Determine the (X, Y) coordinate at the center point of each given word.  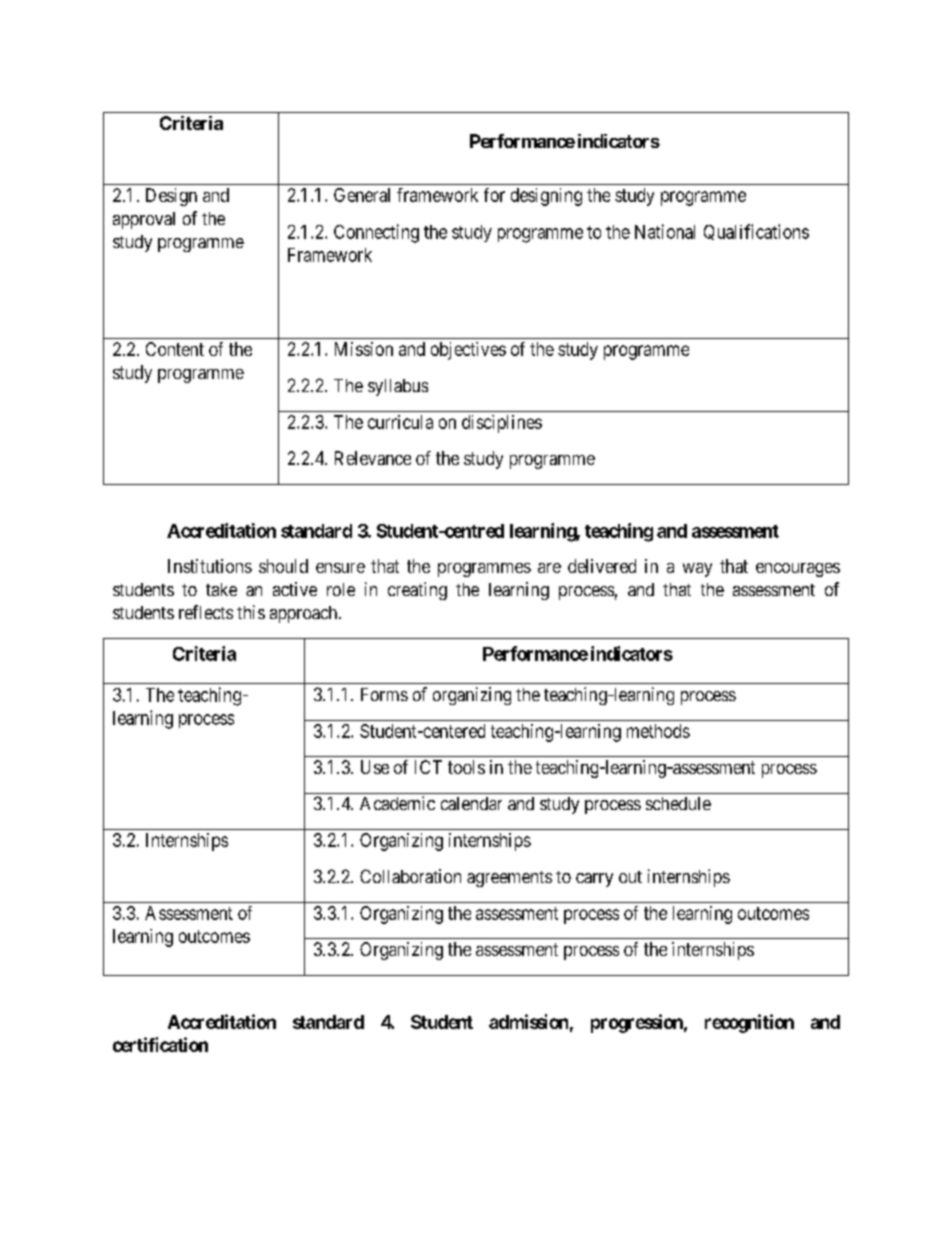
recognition (749, 1023)
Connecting (376, 233)
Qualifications (756, 232)
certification (160, 1044)
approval (144, 220)
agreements (509, 879)
